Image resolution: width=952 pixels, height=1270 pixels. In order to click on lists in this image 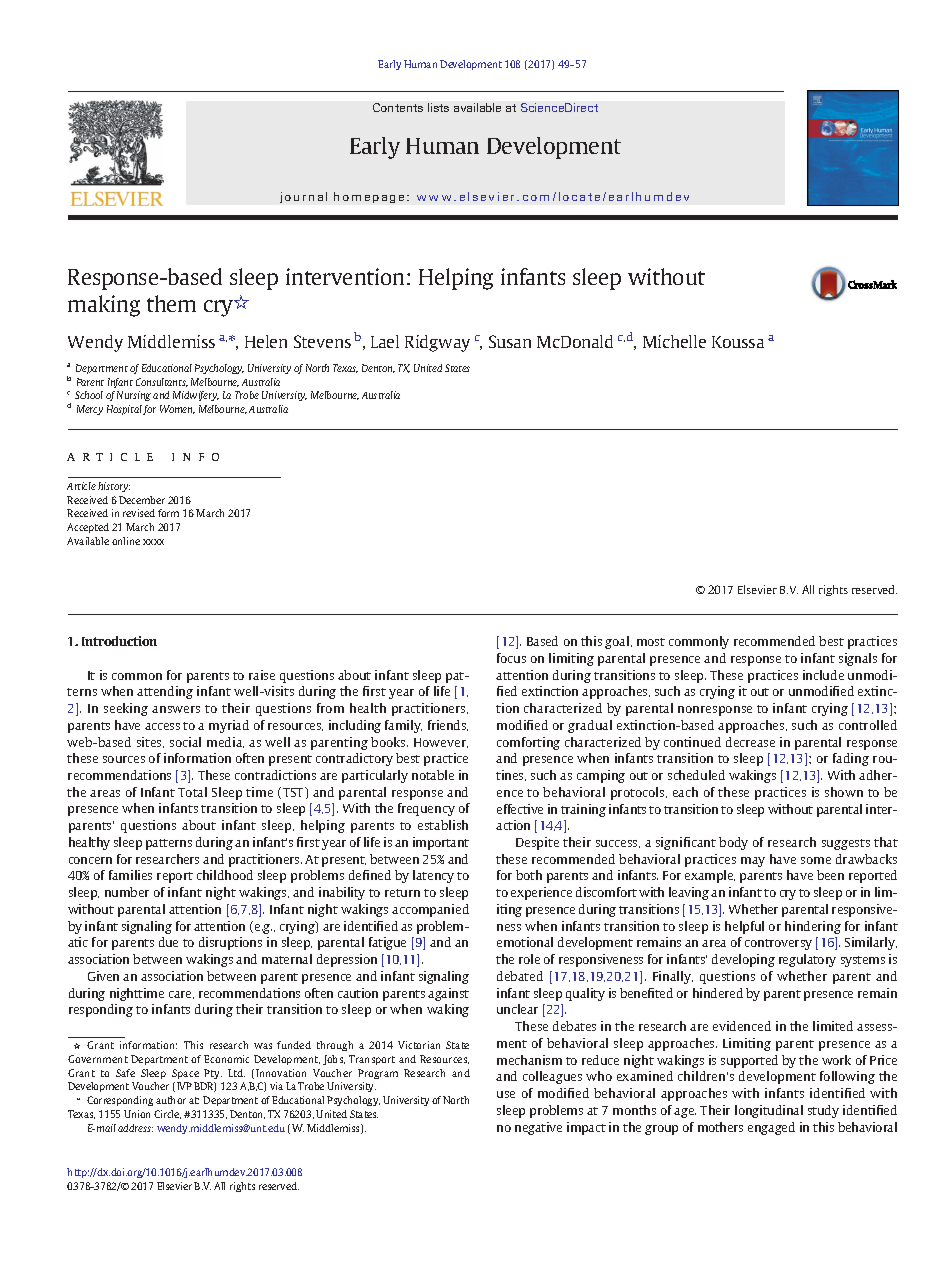, I will do `click(438, 107)`.
